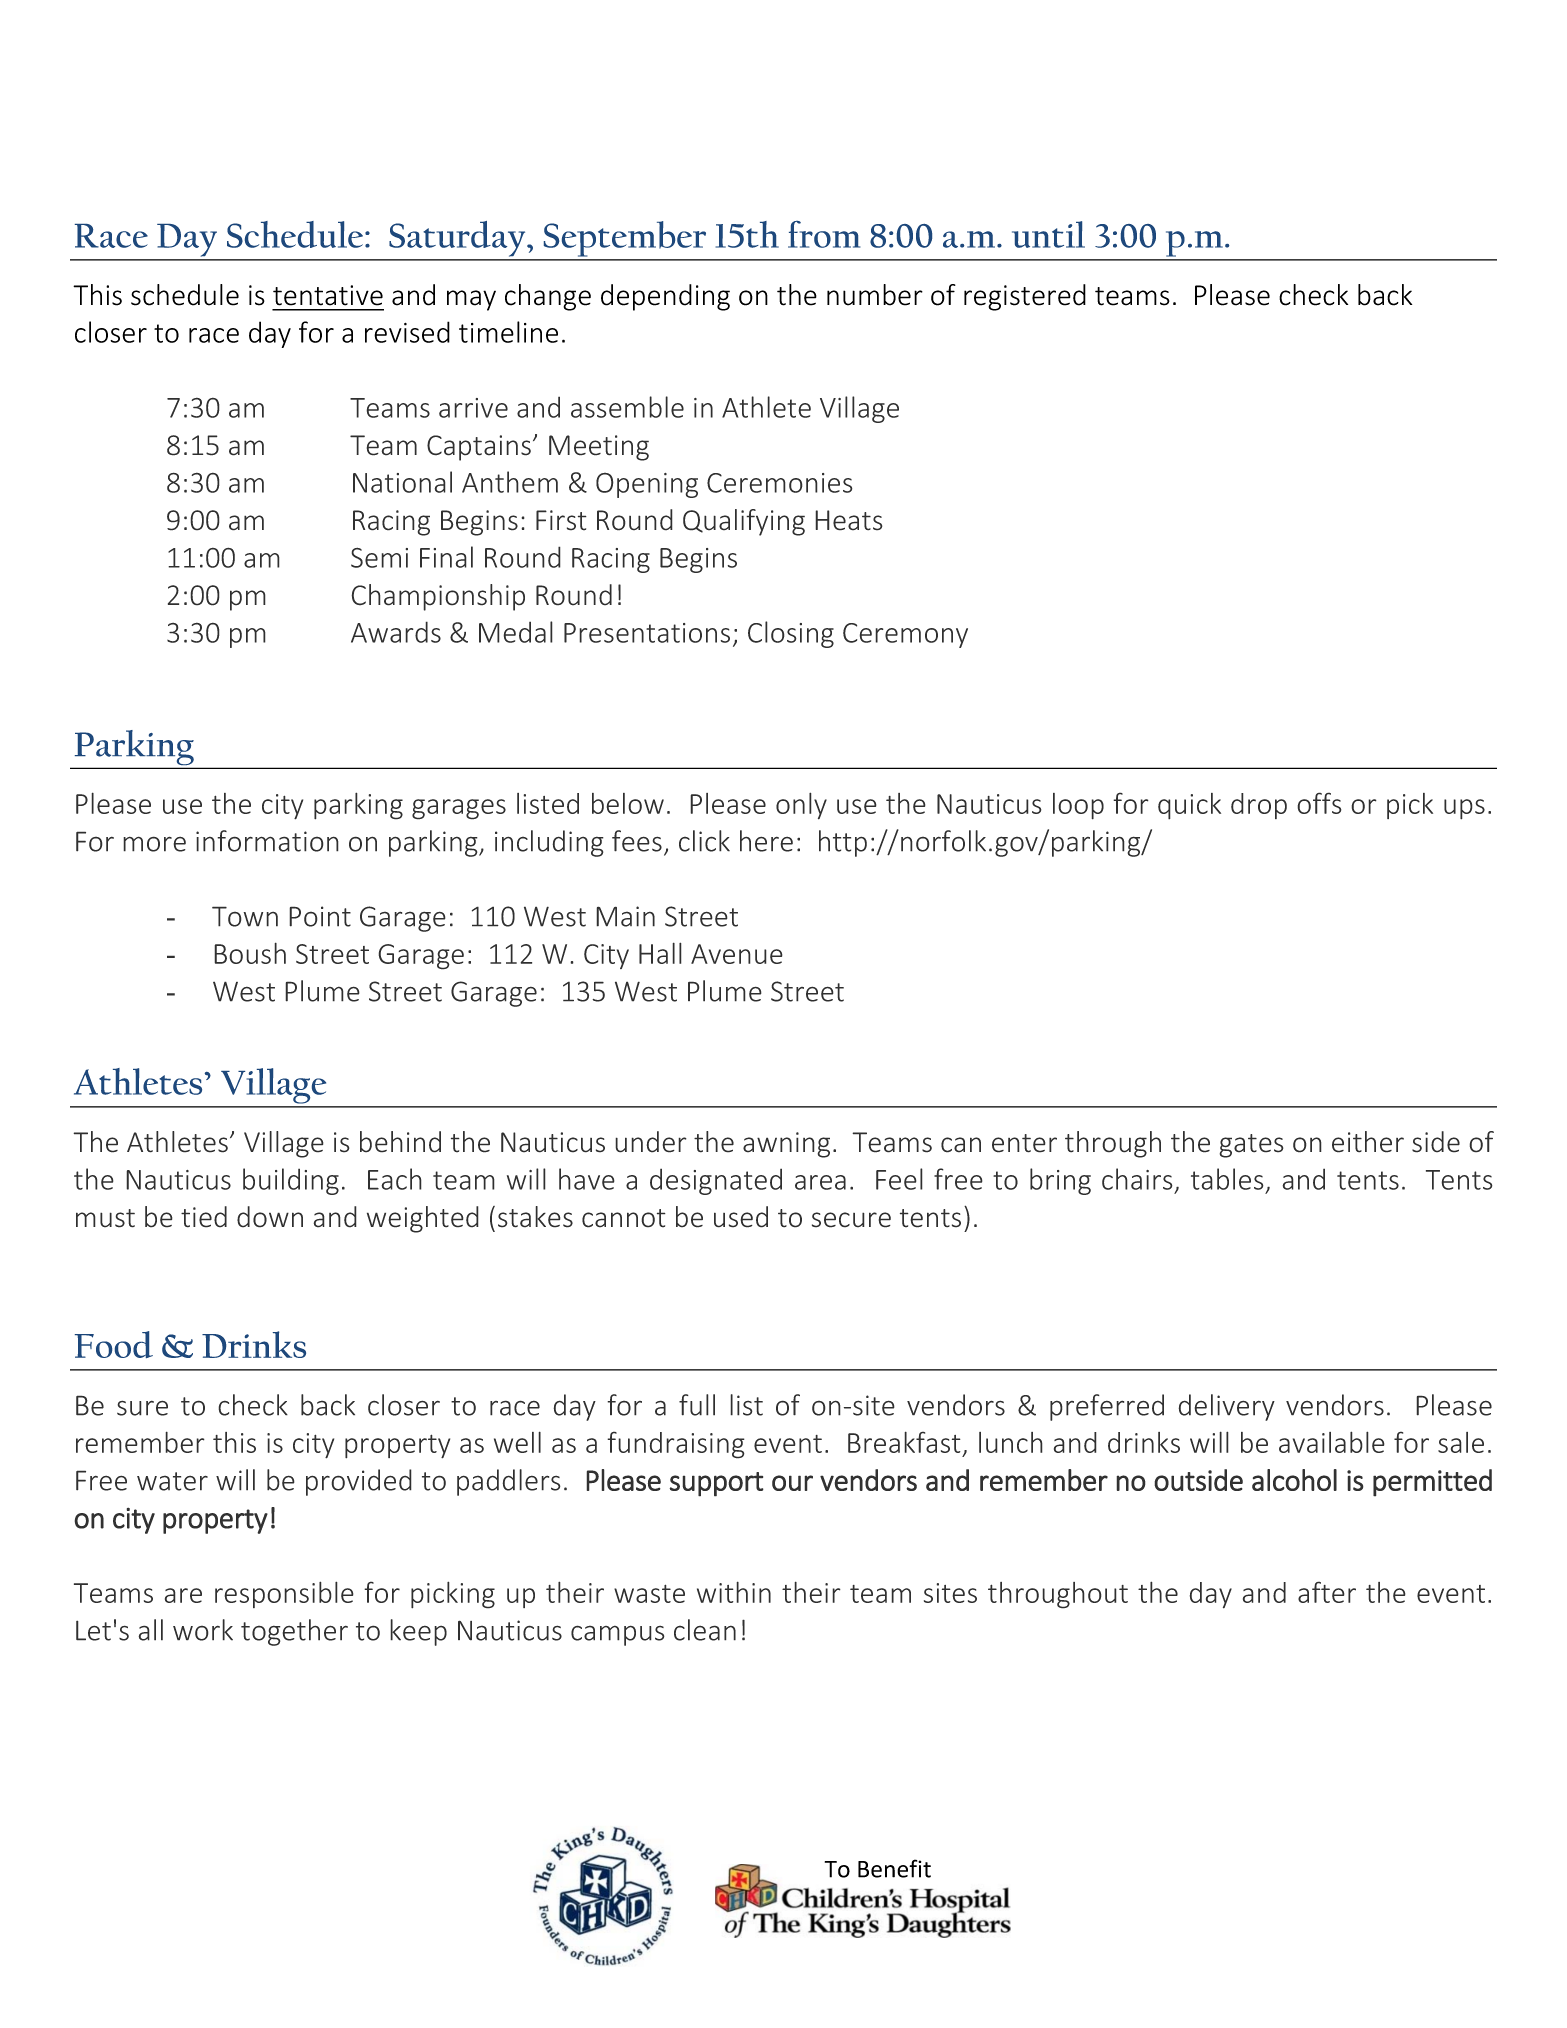 This screenshot has width=1567, height=2028. Describe the element at coordinates (270, 1217) in the screenshot. I see `down` at that location.
